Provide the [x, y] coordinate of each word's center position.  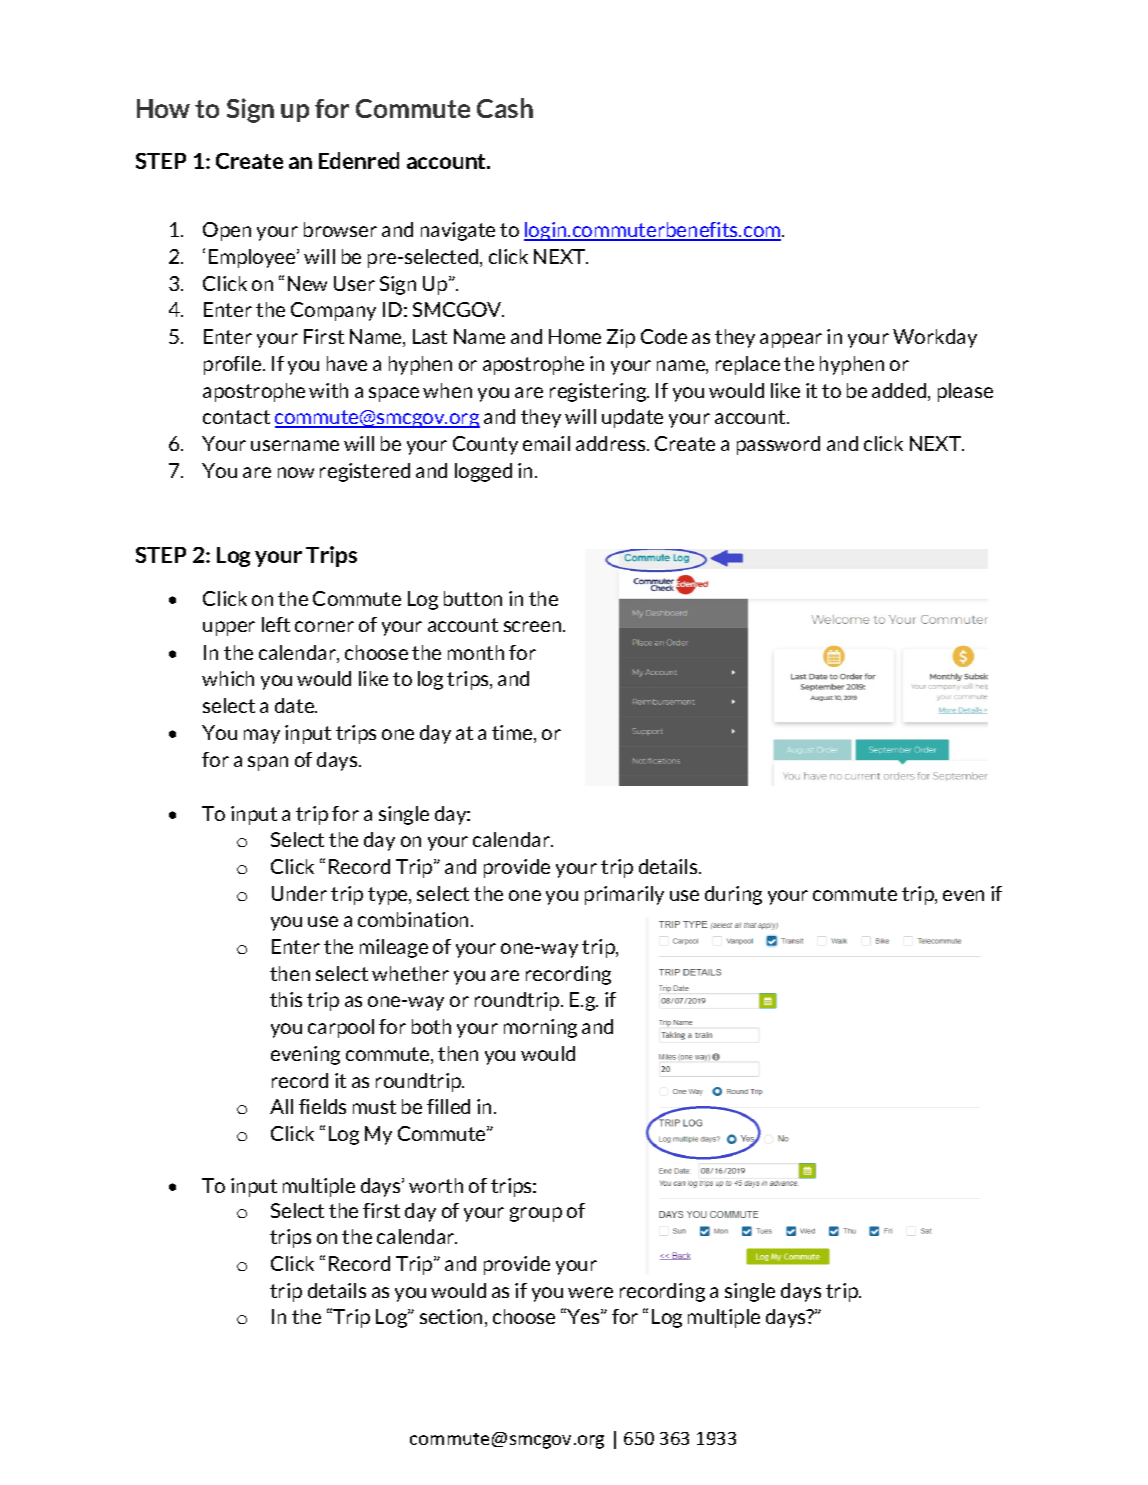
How [163, 108]
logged [483, 472]
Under [299, 893]
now [296, 472]
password [778, 445]
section [453, 1318]
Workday [935, 338]
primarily [624, 895]
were [590, 1292]
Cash [505, 108]
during [733, 895]
